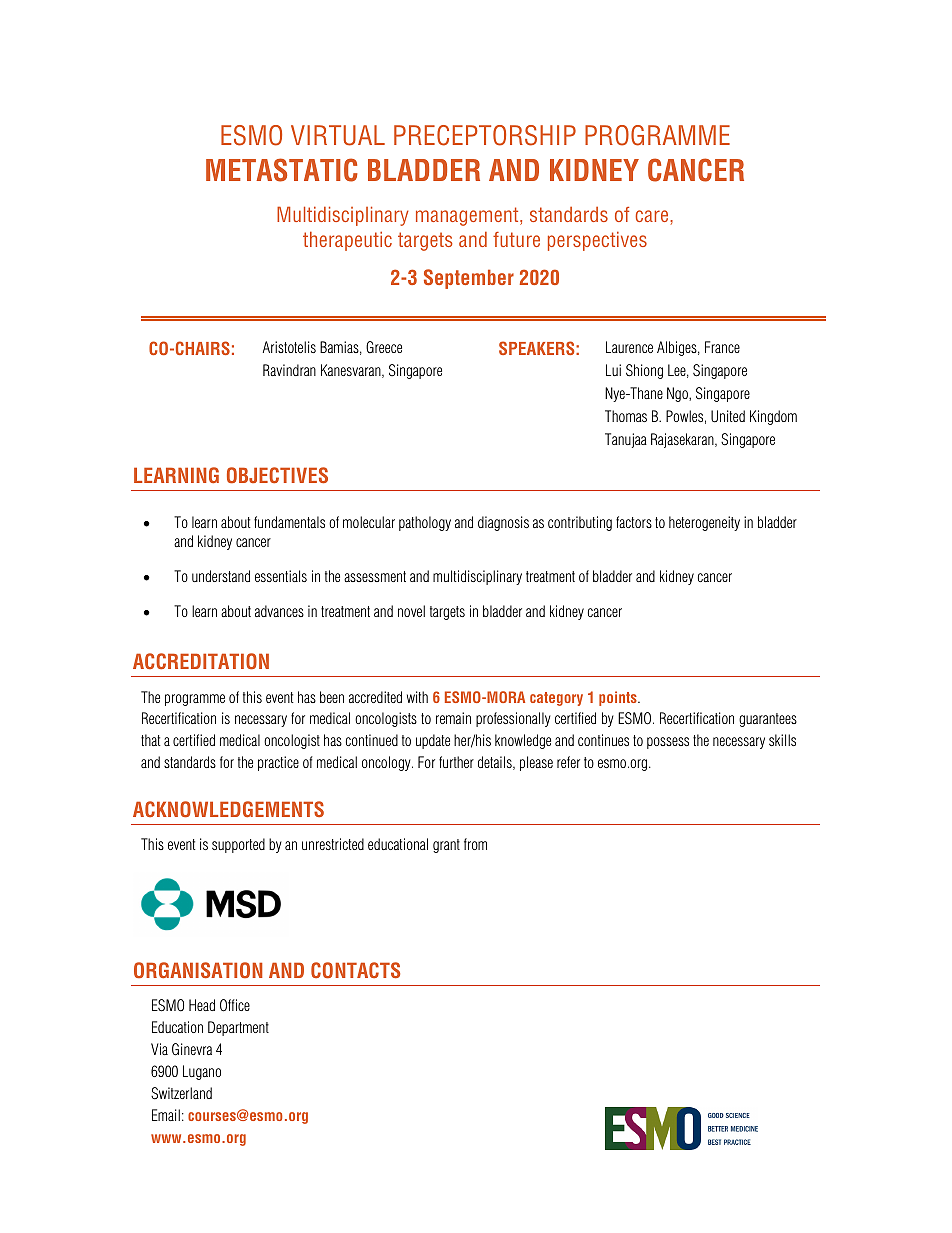 The height and width of the screenshot is (1233, 952). What do you see at coordinates (281, 170) in the screenshot?
I see `METASTATIC` at bounding box center [281, 170].
